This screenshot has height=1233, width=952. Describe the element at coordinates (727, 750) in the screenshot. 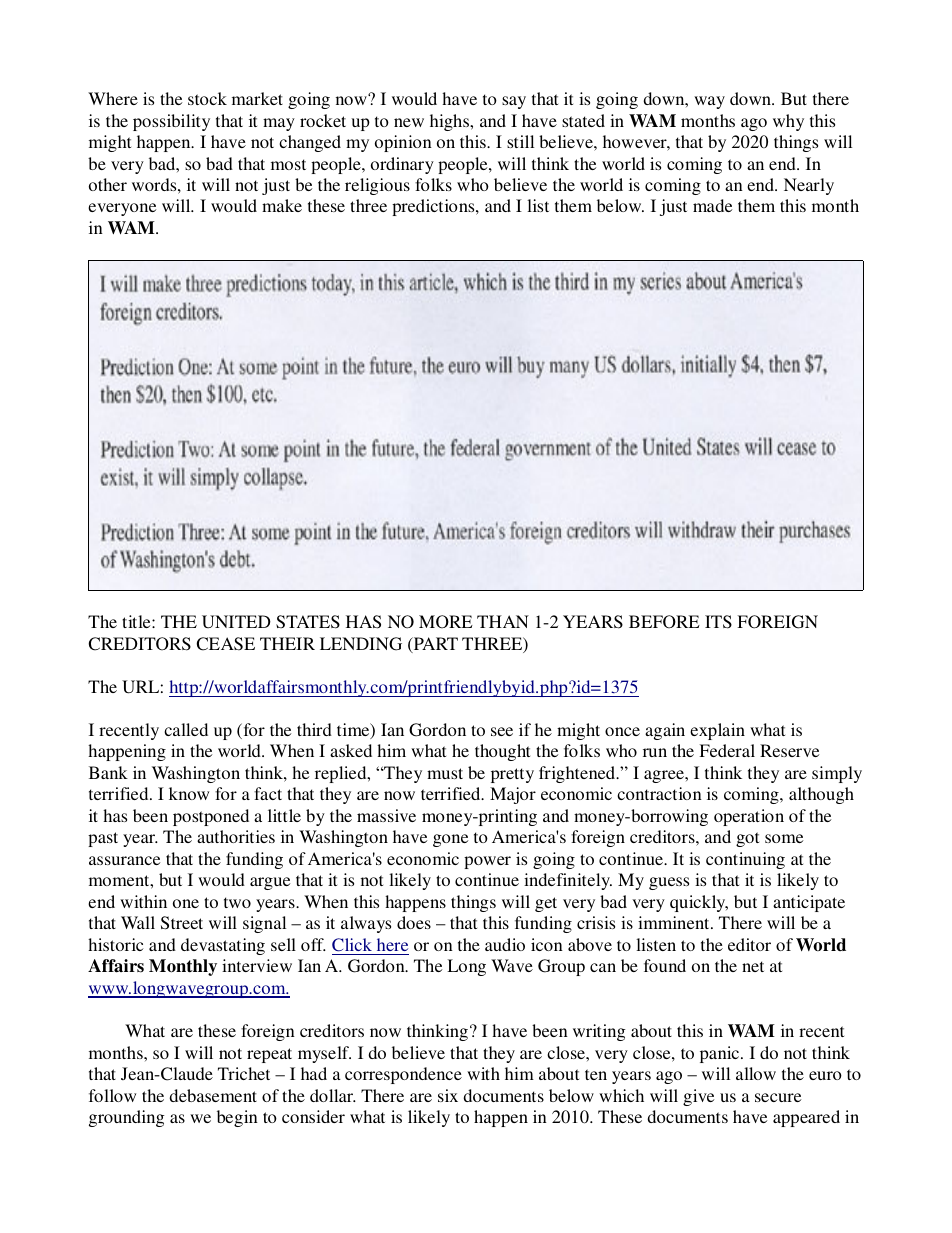

I see `Federal` at that location.
